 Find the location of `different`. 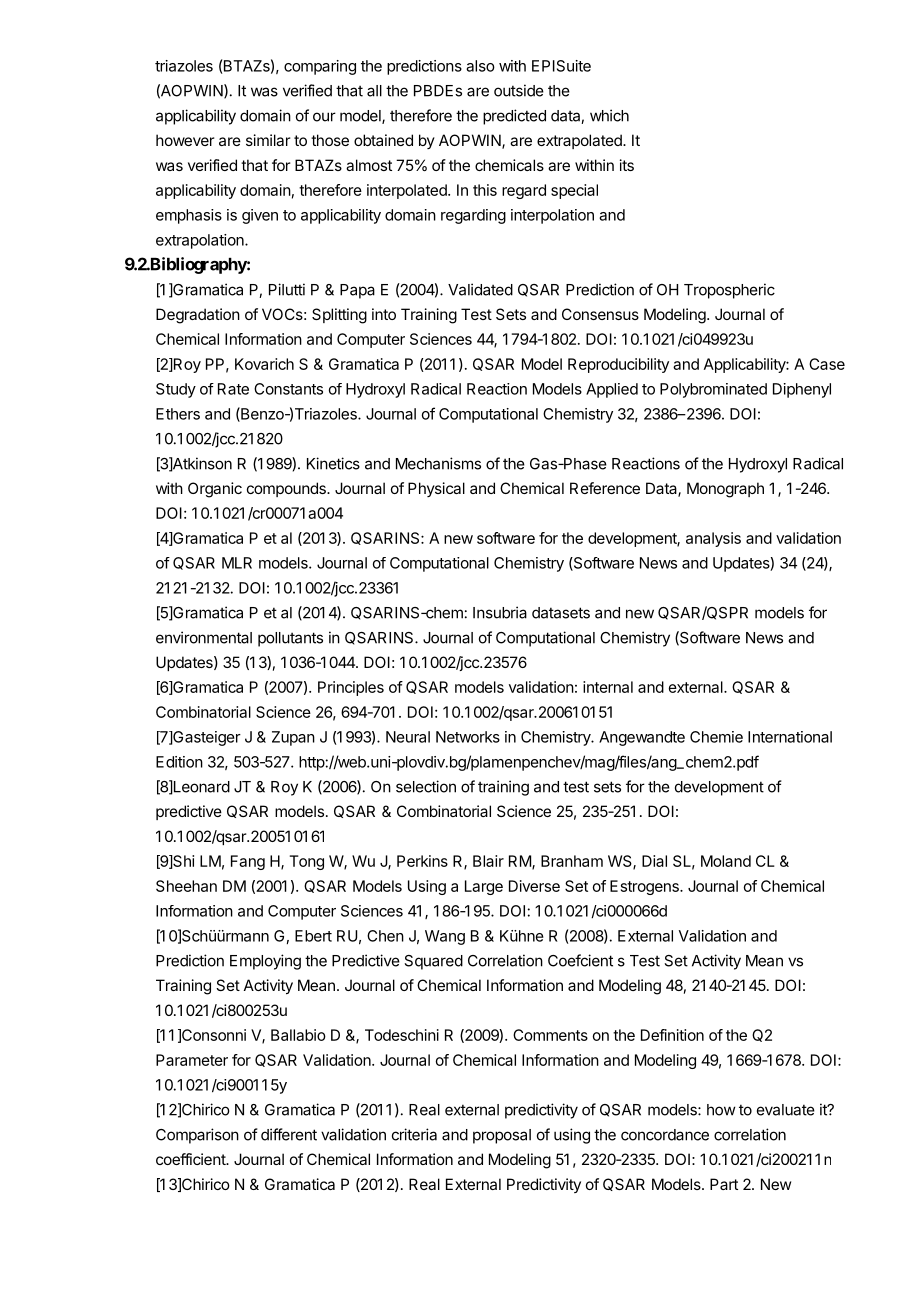

different is located at coordinates (289, 1134).
